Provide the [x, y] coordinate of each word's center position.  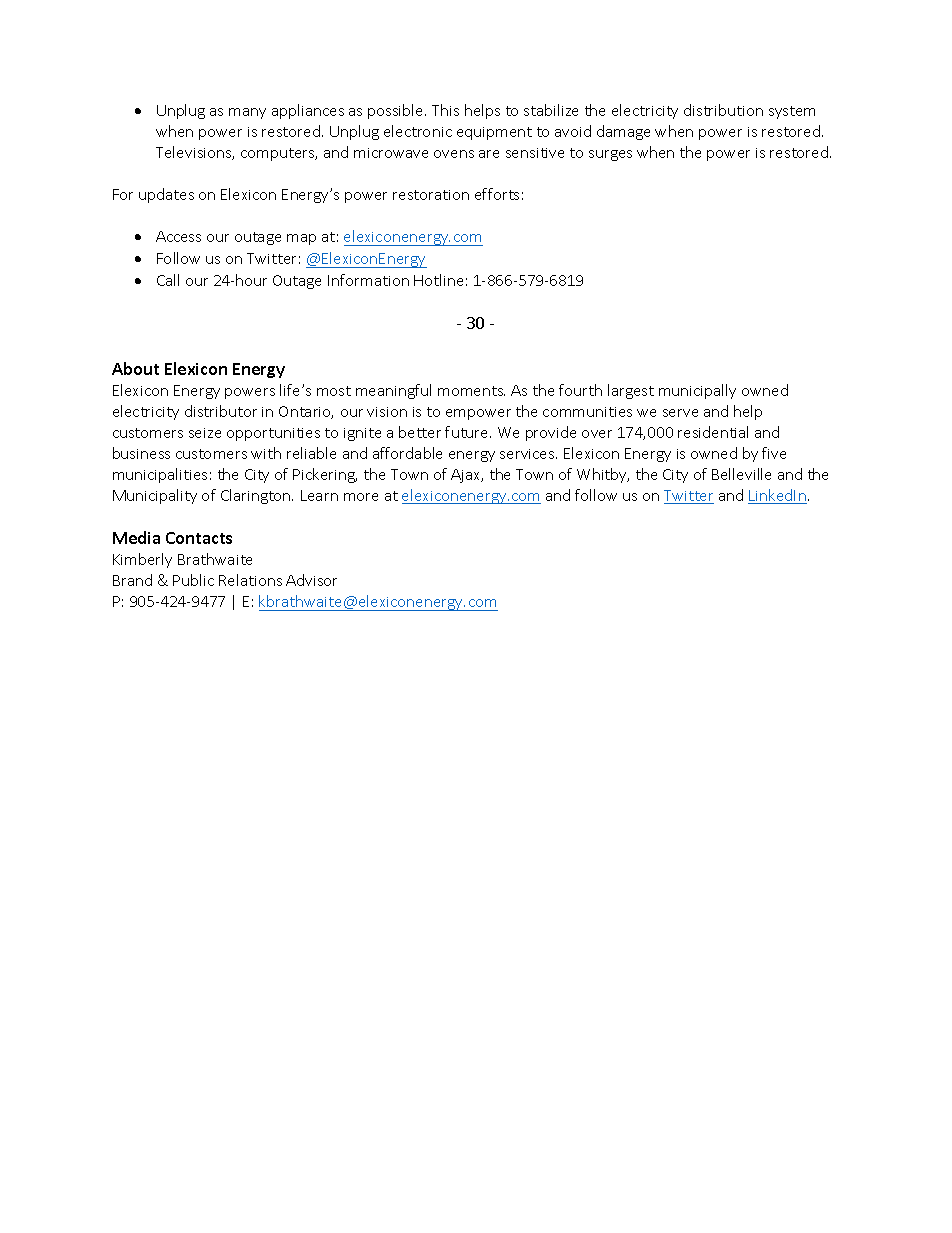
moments [471, 391]
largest [631, 391]
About [135, 368]
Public [193, 580]
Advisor [311, 580]
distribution [723, 110]
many [247, 113]
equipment [494, 133]
